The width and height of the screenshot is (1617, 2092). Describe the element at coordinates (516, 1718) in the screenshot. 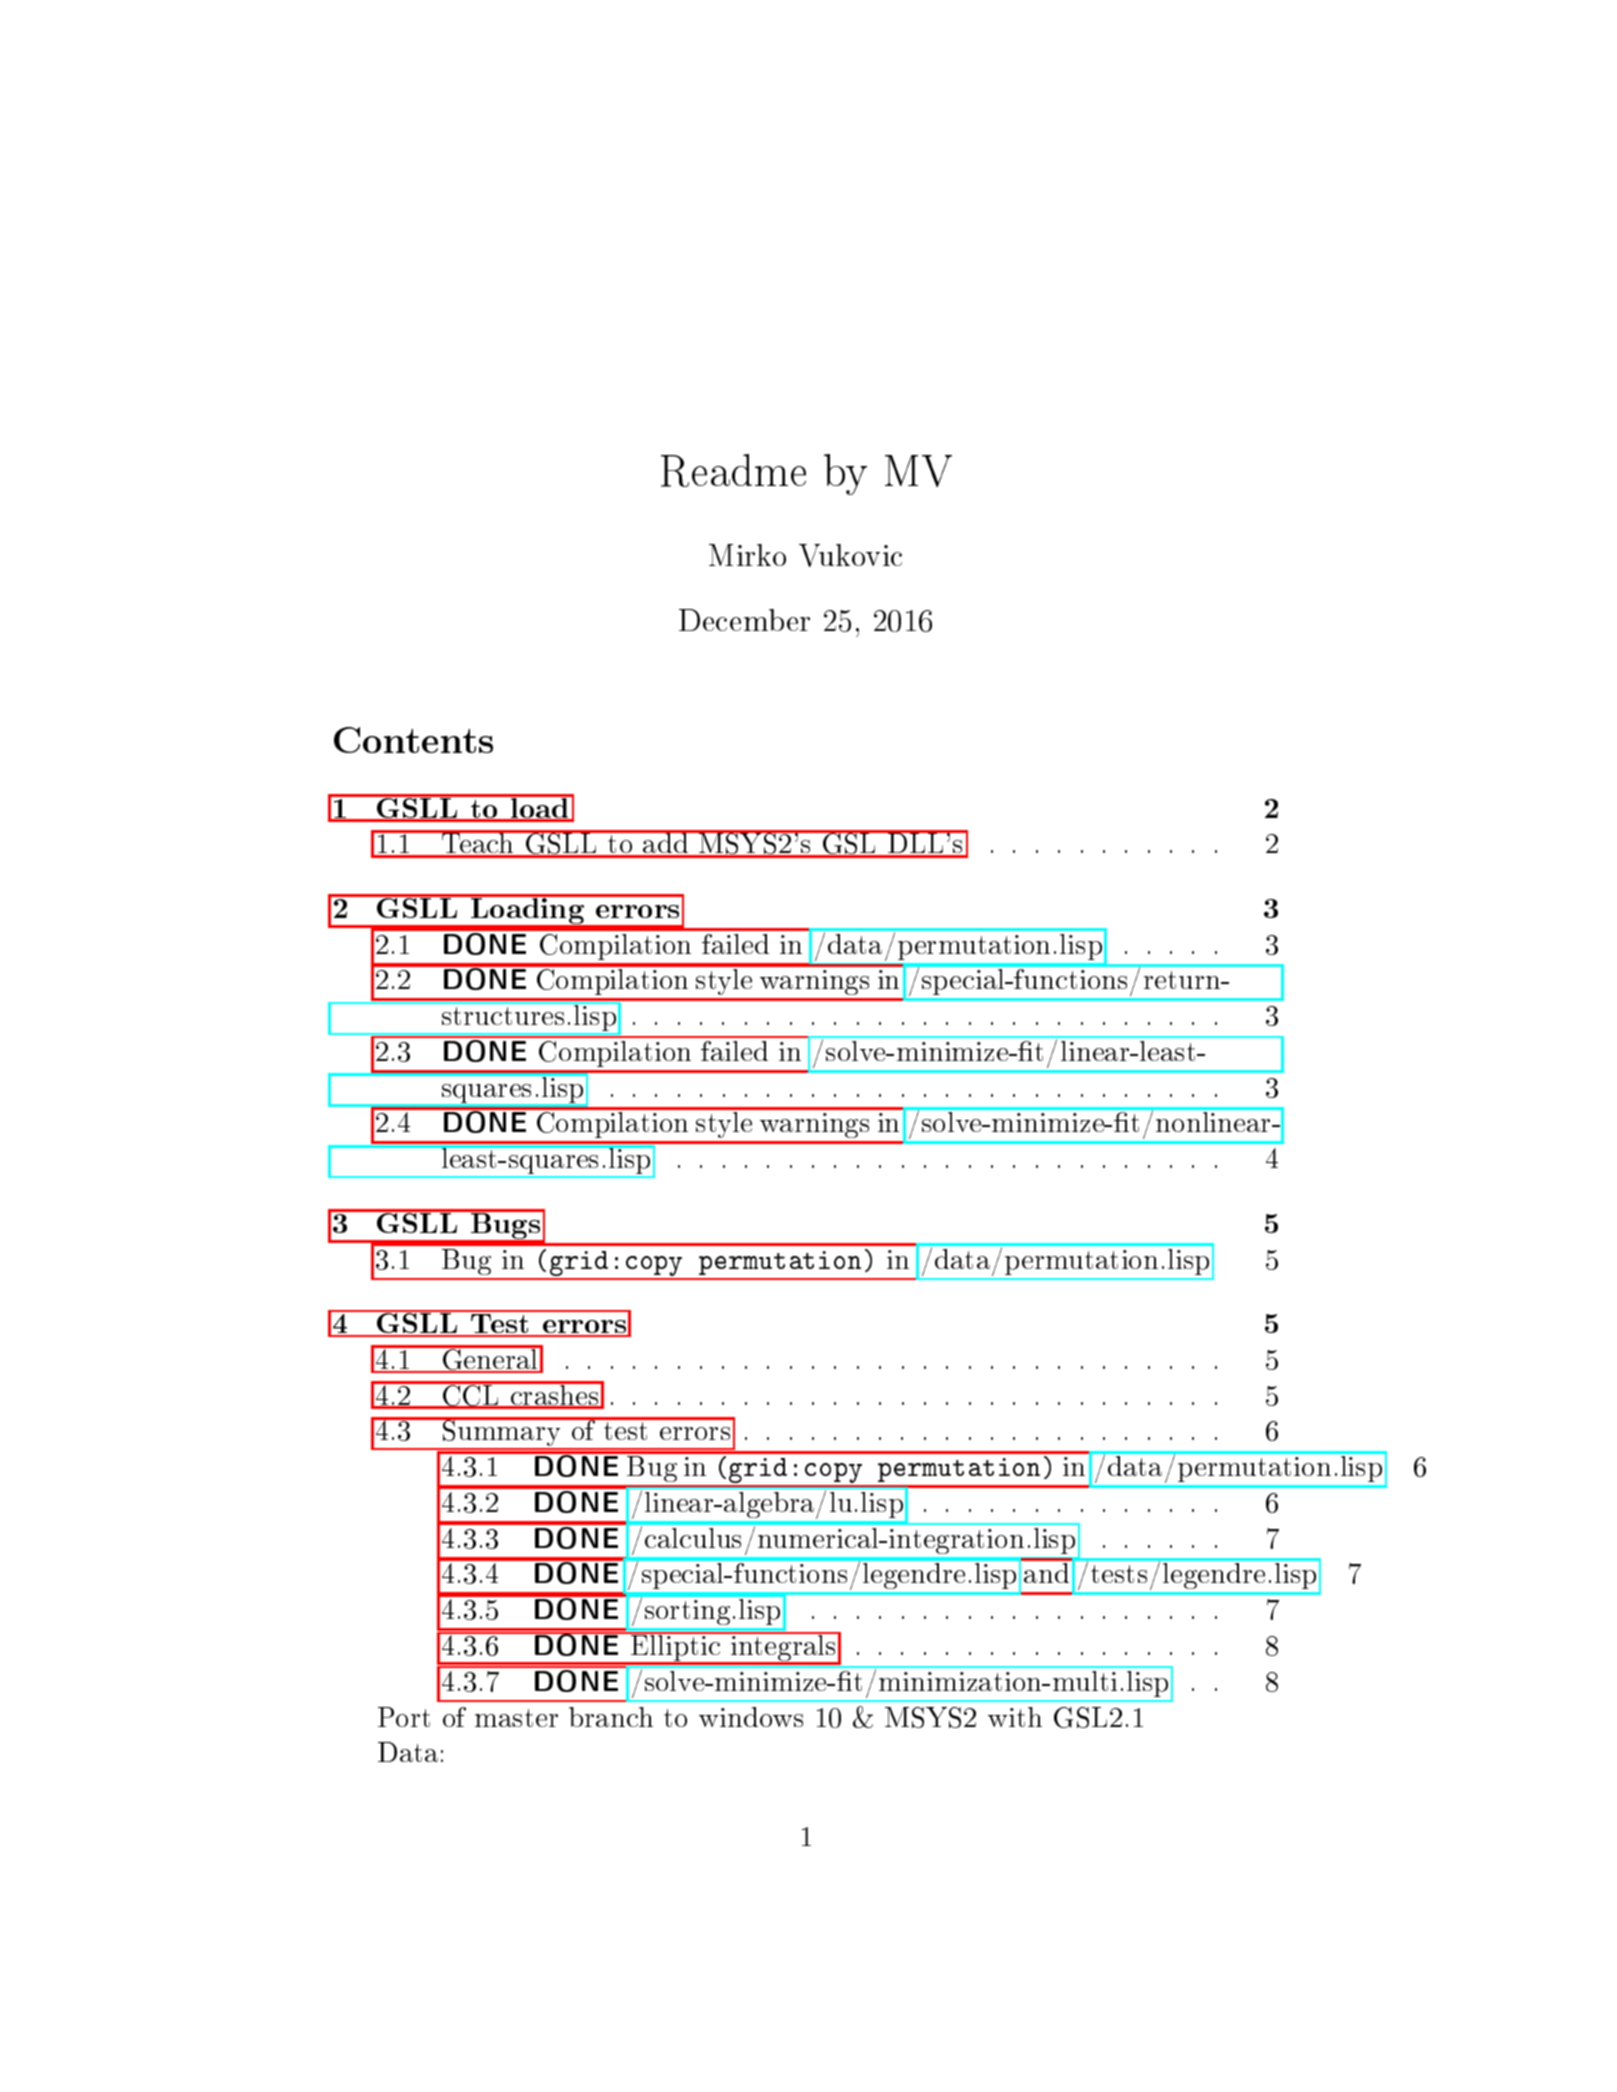

I see `master` at that location.
